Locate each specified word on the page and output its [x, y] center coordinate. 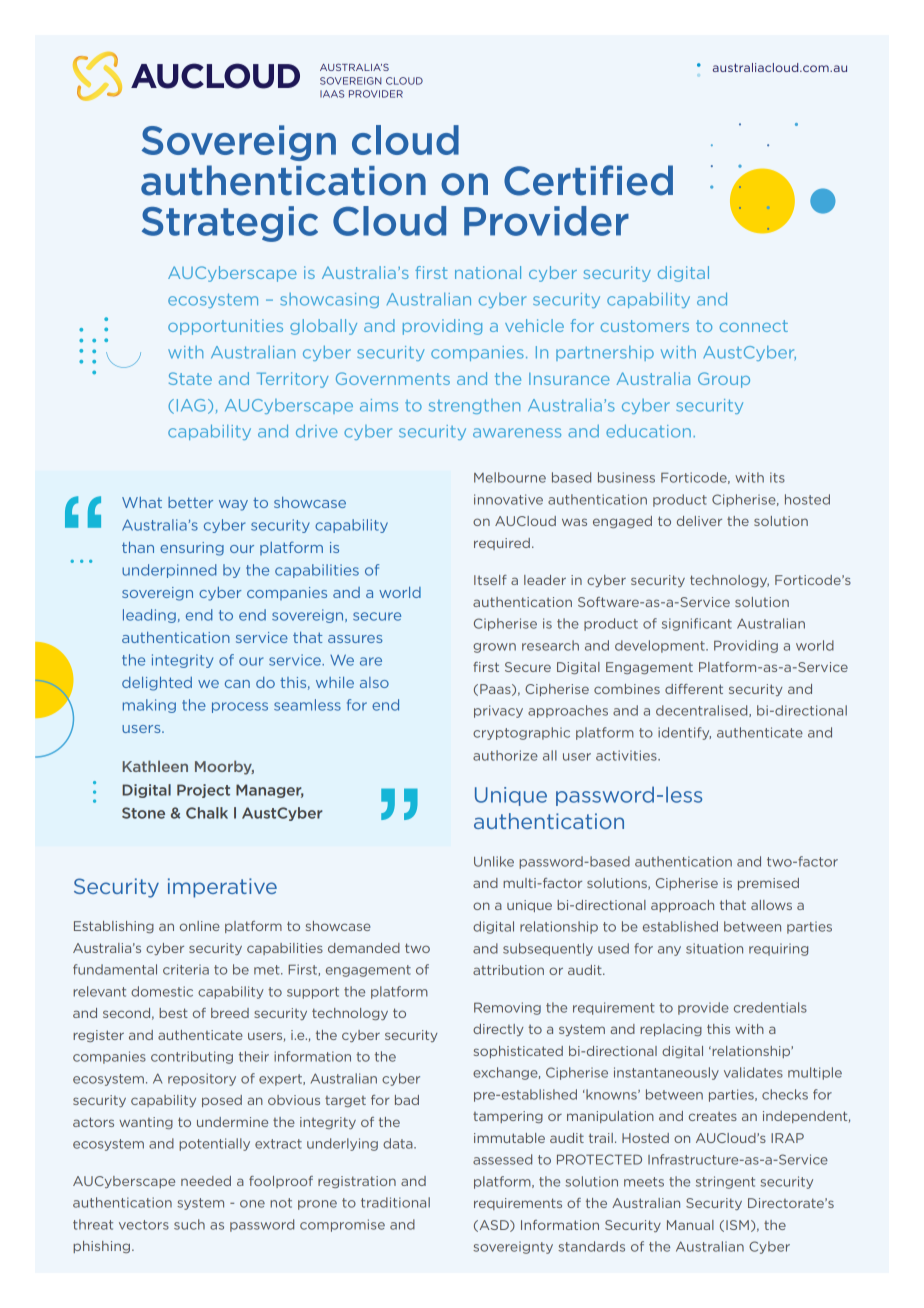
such [189, 1224]
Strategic [230, 224]
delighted [157, 684]
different [694, 689]
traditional [395, 1202]
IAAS [332, 94]
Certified [588, 180]
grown [494, 648]
